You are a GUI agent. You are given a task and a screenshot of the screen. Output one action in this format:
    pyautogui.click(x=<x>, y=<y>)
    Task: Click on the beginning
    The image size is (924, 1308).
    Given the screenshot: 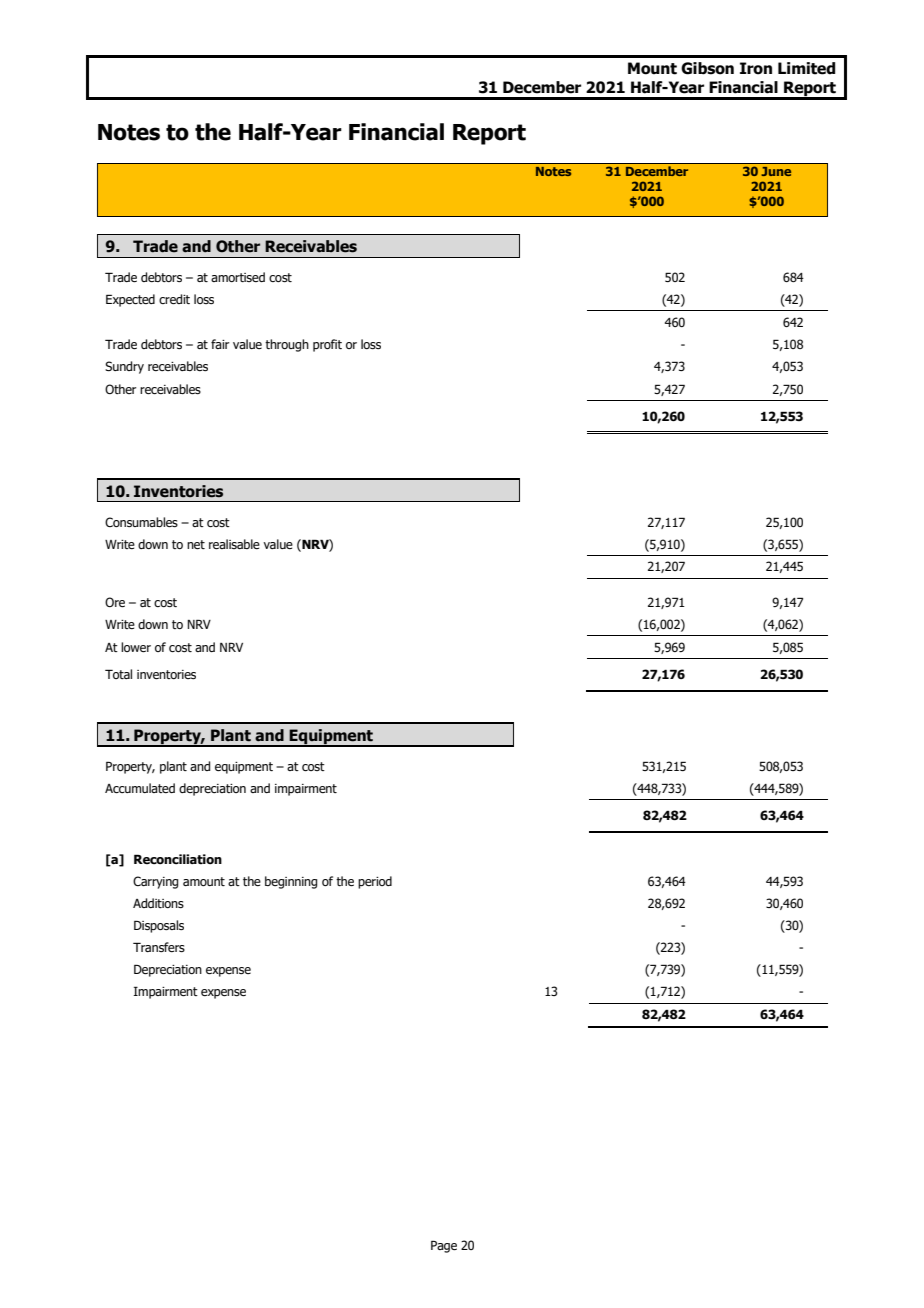 What is the action you would take?
    pyautogui.click(x=291, y=882)
